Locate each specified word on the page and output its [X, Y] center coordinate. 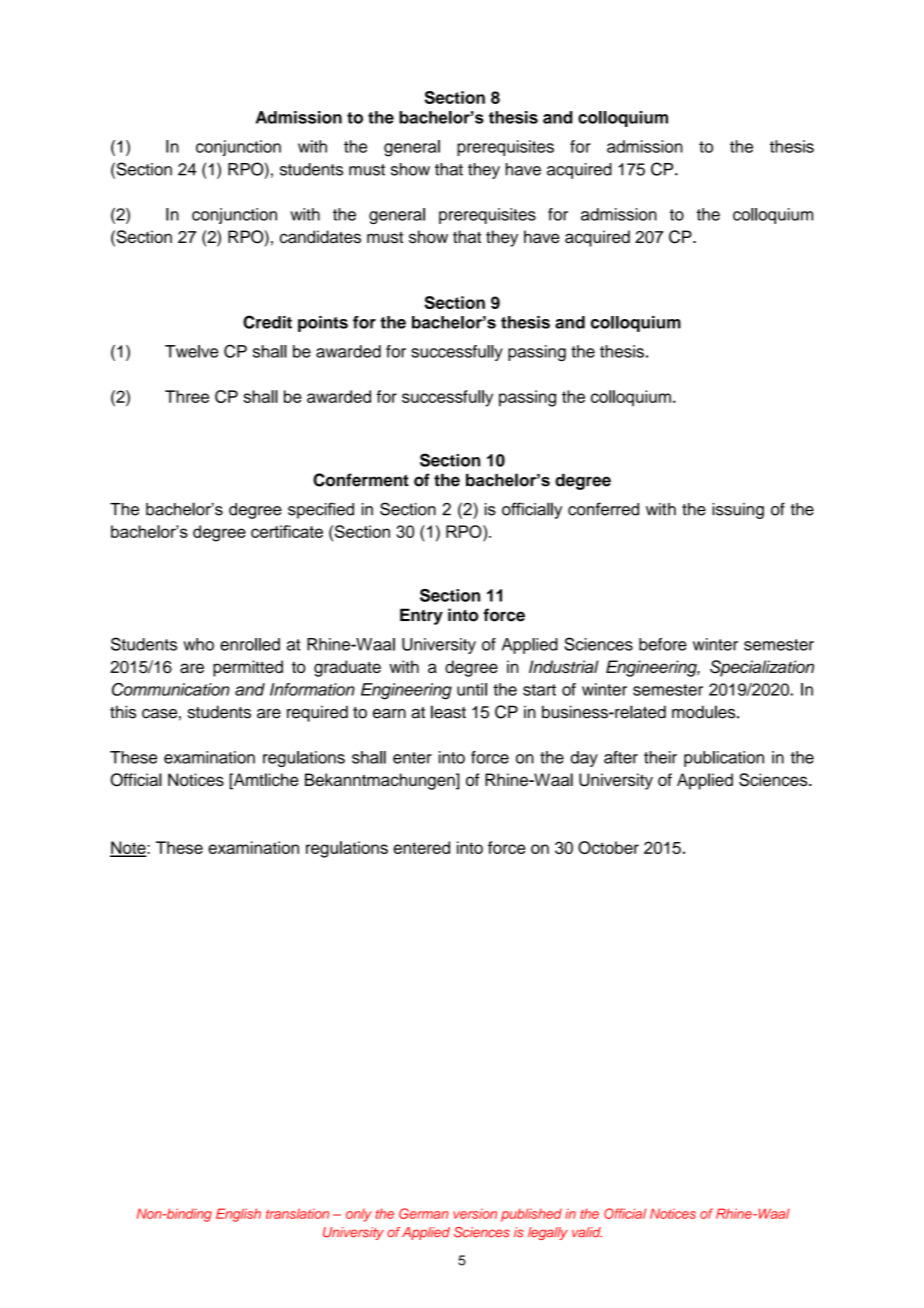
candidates [320, 237]
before [663, 644]
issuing [738, 511]
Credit [267, 322]
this [123, 712]
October [608, 847]
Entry [421, 616]
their [660, 757]
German [424, 1213]
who [198, 644]
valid [587, 1232]
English [238, 1215]
